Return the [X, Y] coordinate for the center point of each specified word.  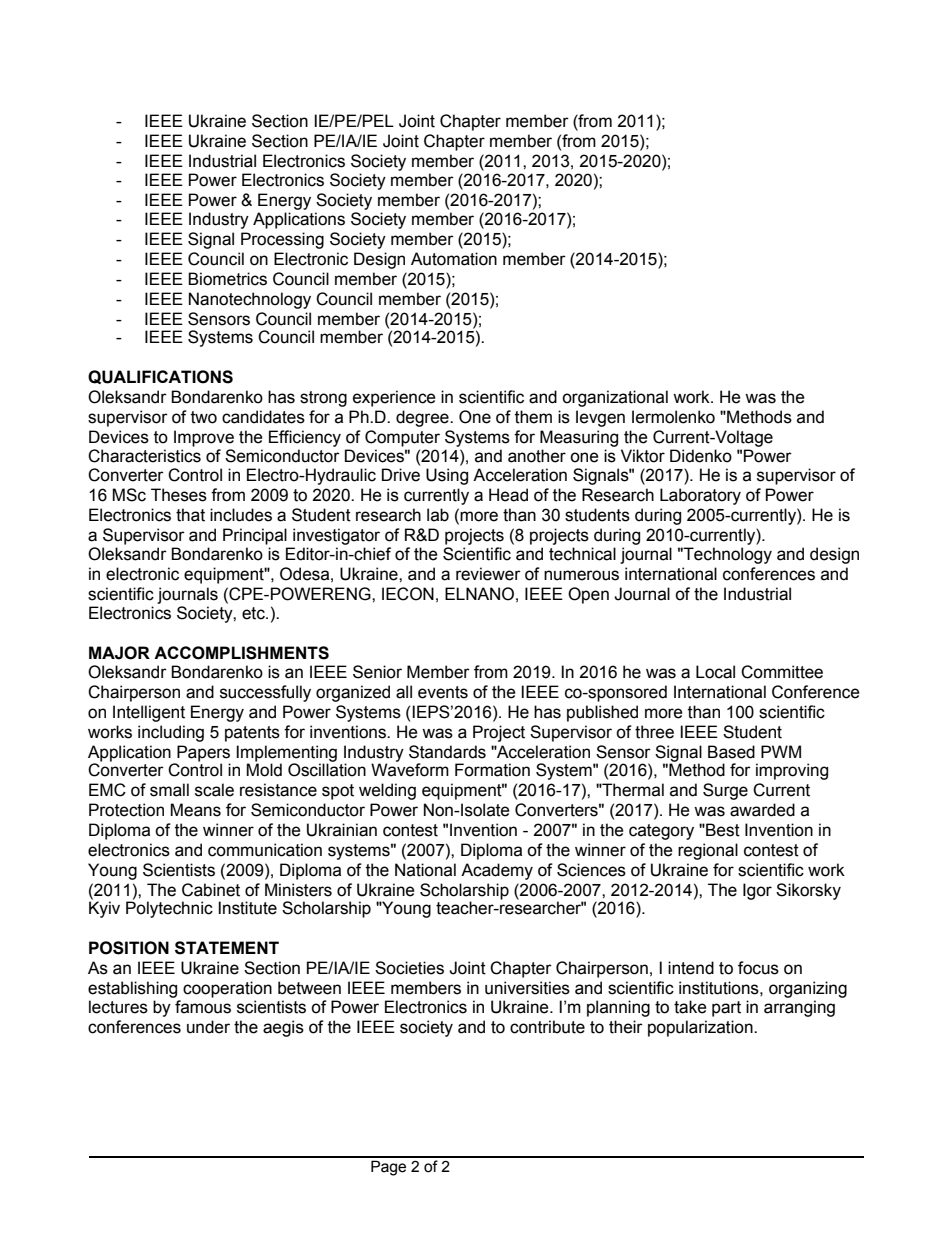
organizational [615, 398]
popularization [701, 1028]
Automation [454, 259]
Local [715, 672]
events [443, 692]
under [208, 1027]
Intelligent [149, 713]
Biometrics [227, 279]
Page [388, 1168]
